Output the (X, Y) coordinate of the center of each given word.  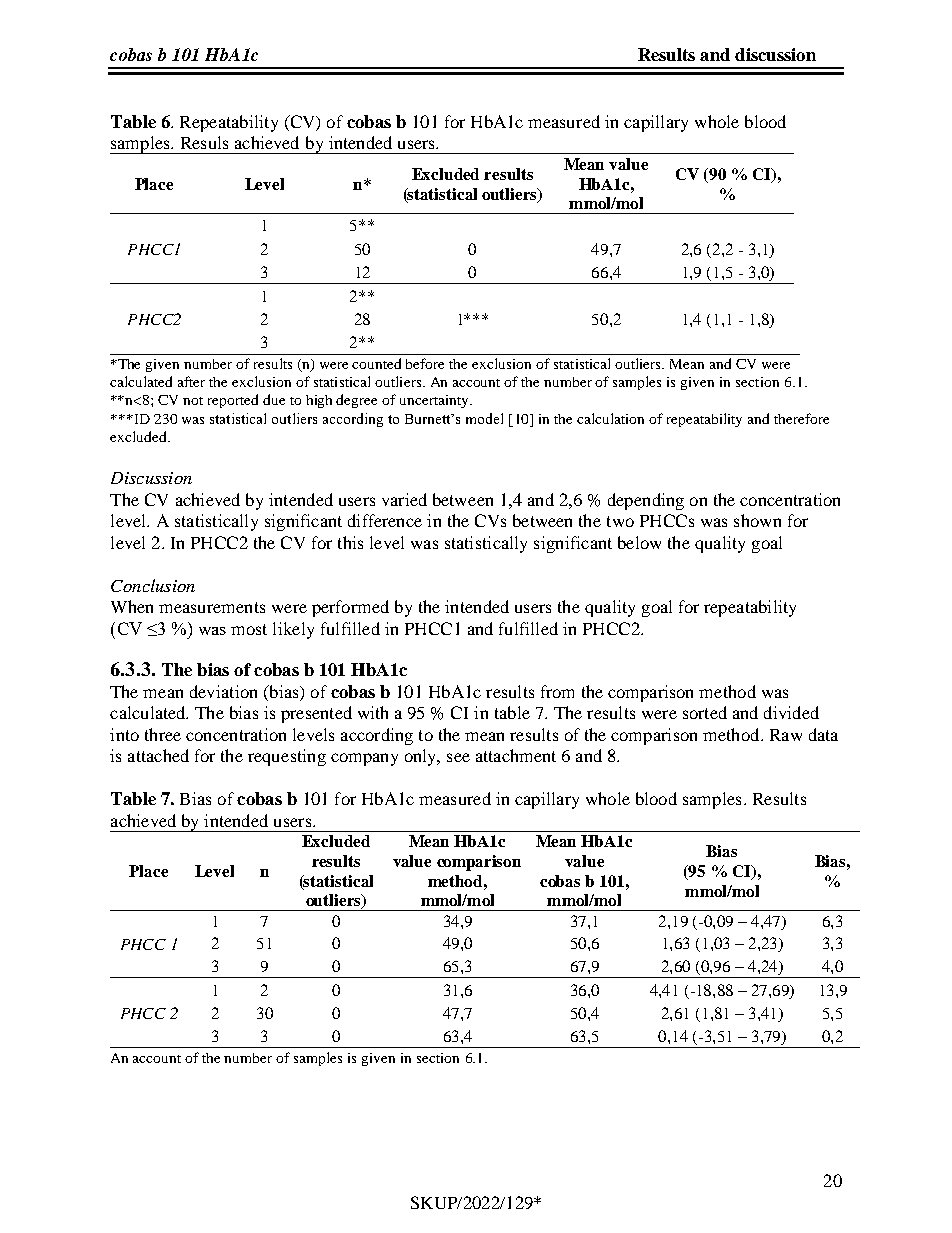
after (191, 381)
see (458, 757)
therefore (801, 418)
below (639, 542)
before (425, 363)
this (350, 542)
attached (158, 755)
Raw (786, 735)
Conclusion (153, 585)
